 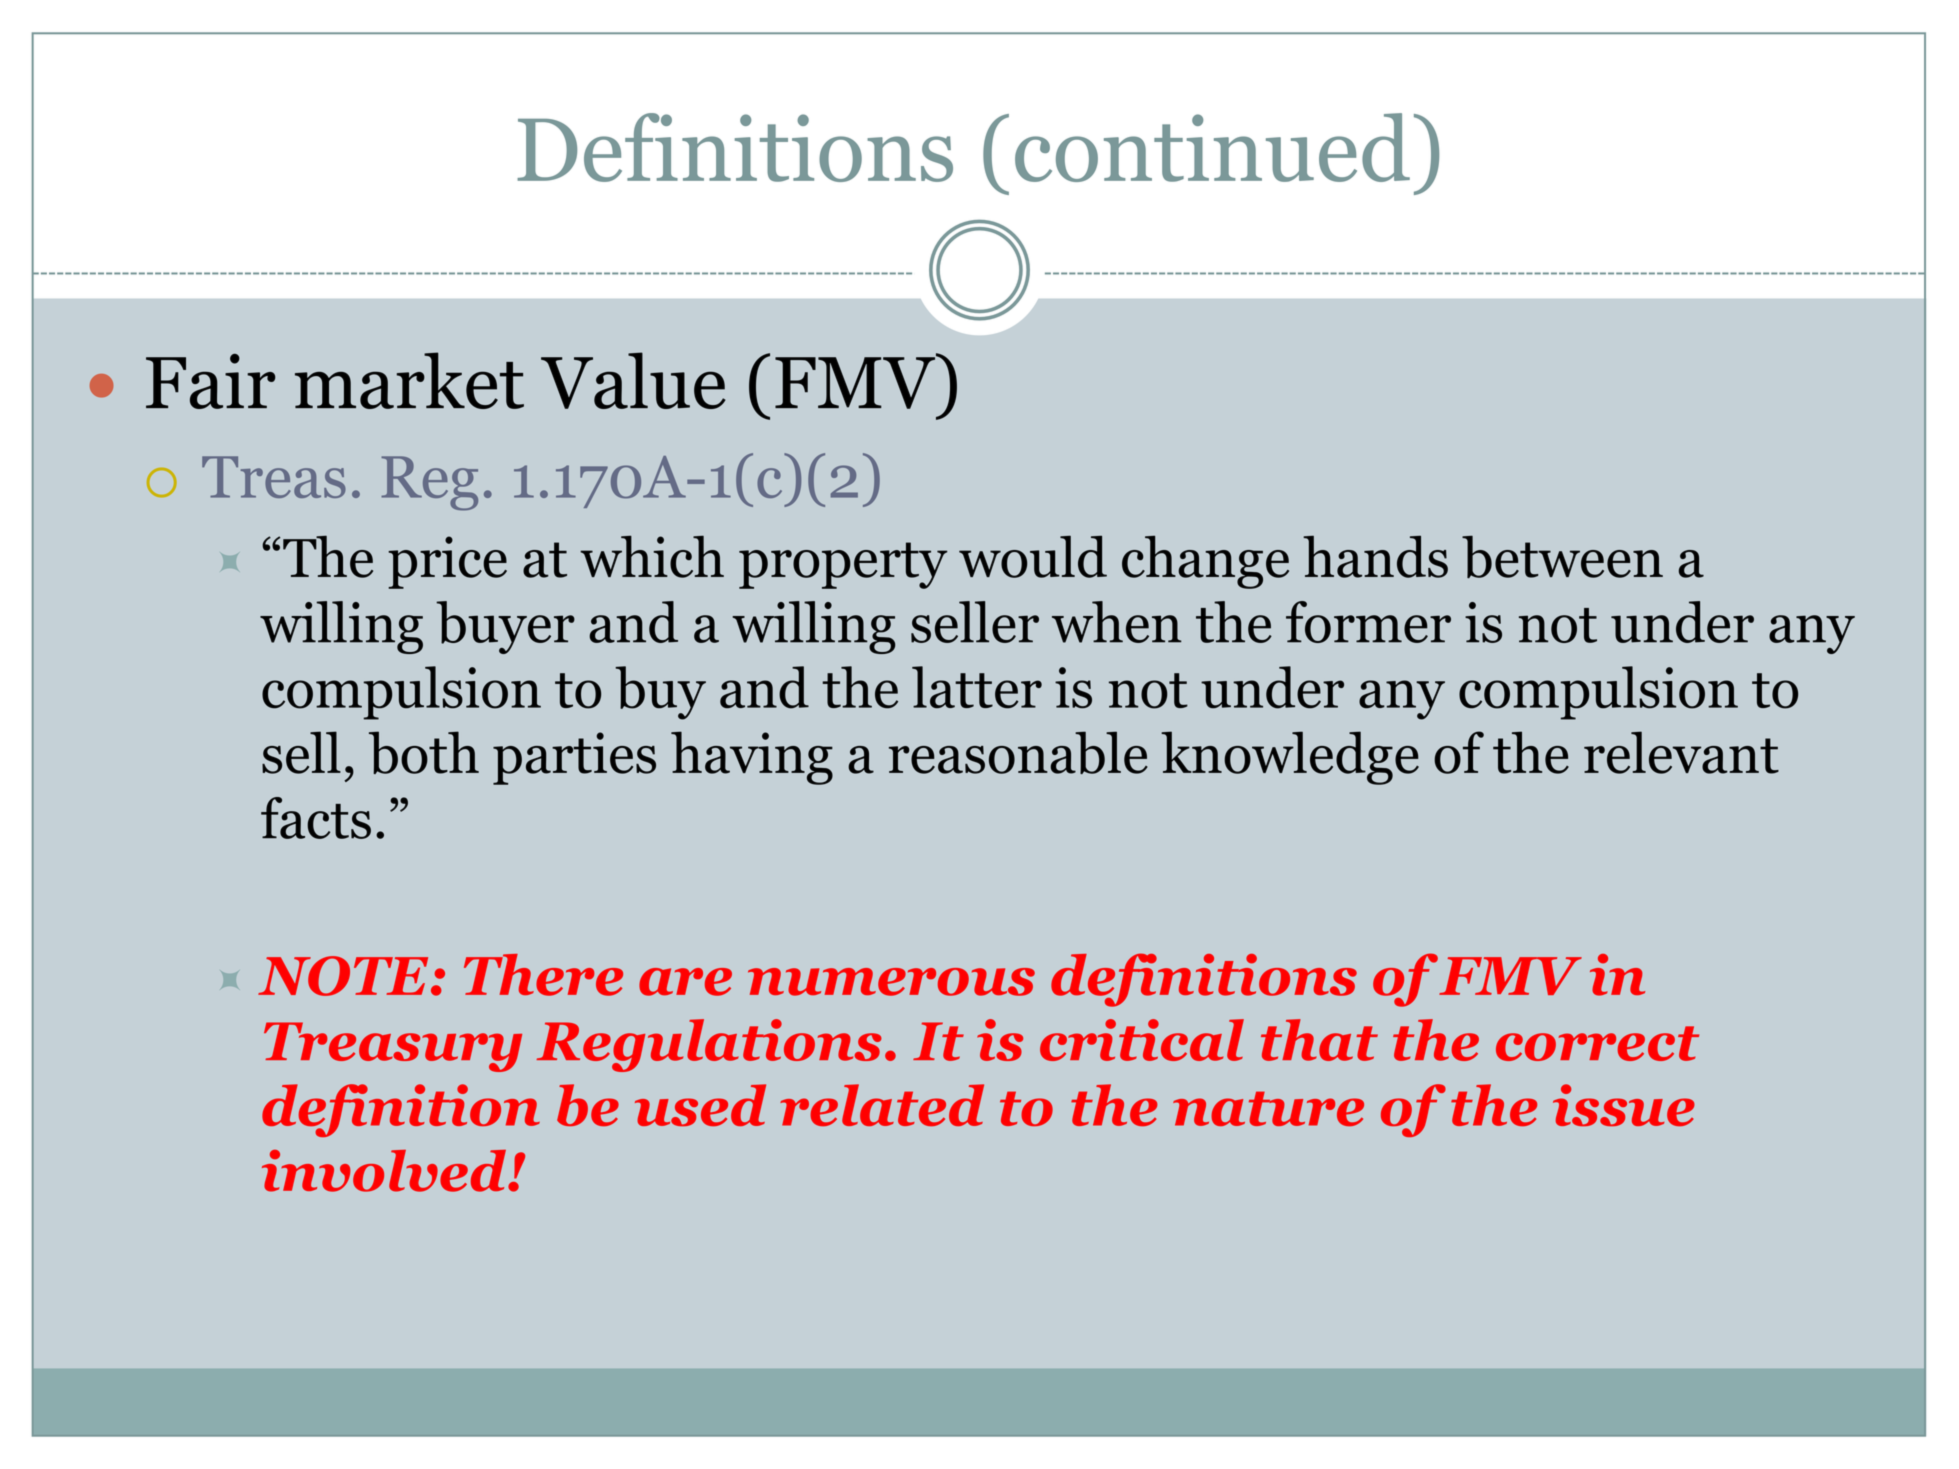 What do you see at coordinates (409, 380) in the screenshot?
I see `market` at bounding box center [409, 380].
